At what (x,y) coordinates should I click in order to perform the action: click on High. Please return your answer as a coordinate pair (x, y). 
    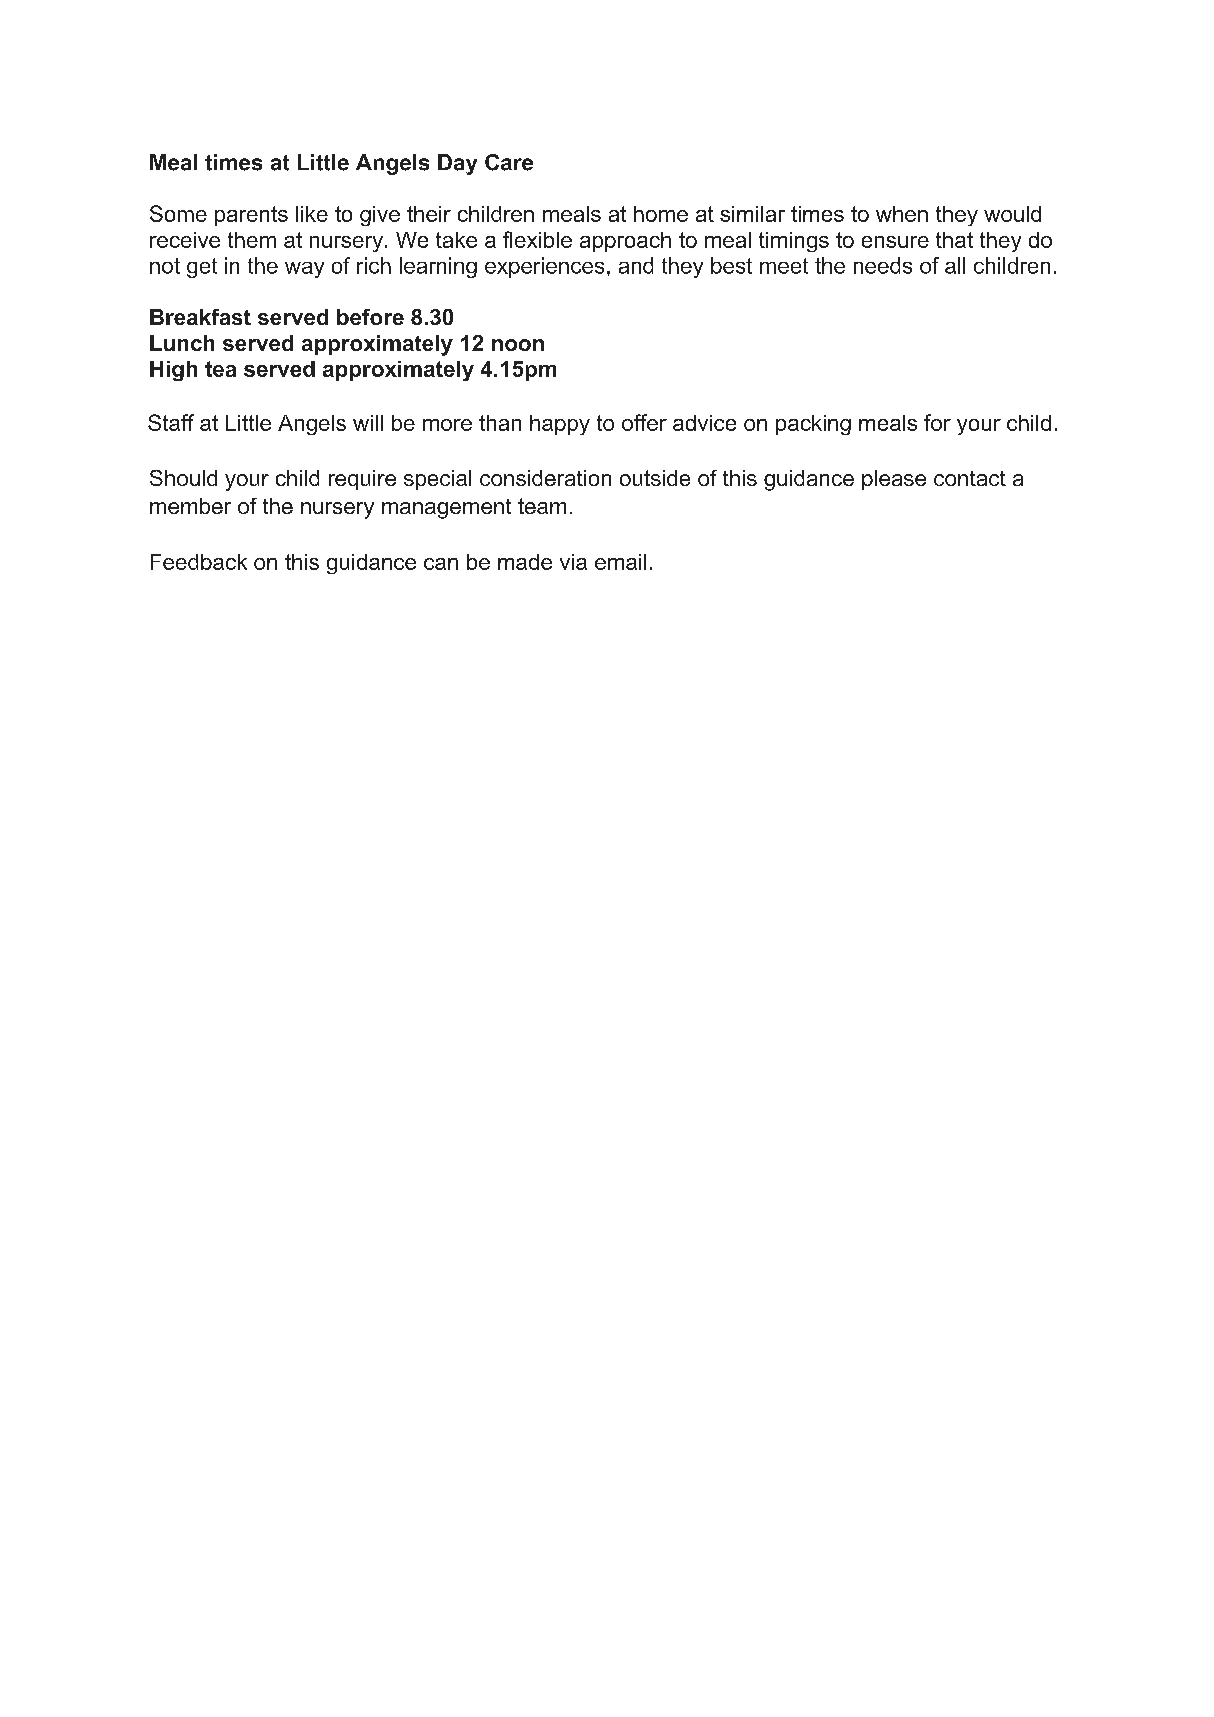
    Looking at the image, I should click on (173, 371).
